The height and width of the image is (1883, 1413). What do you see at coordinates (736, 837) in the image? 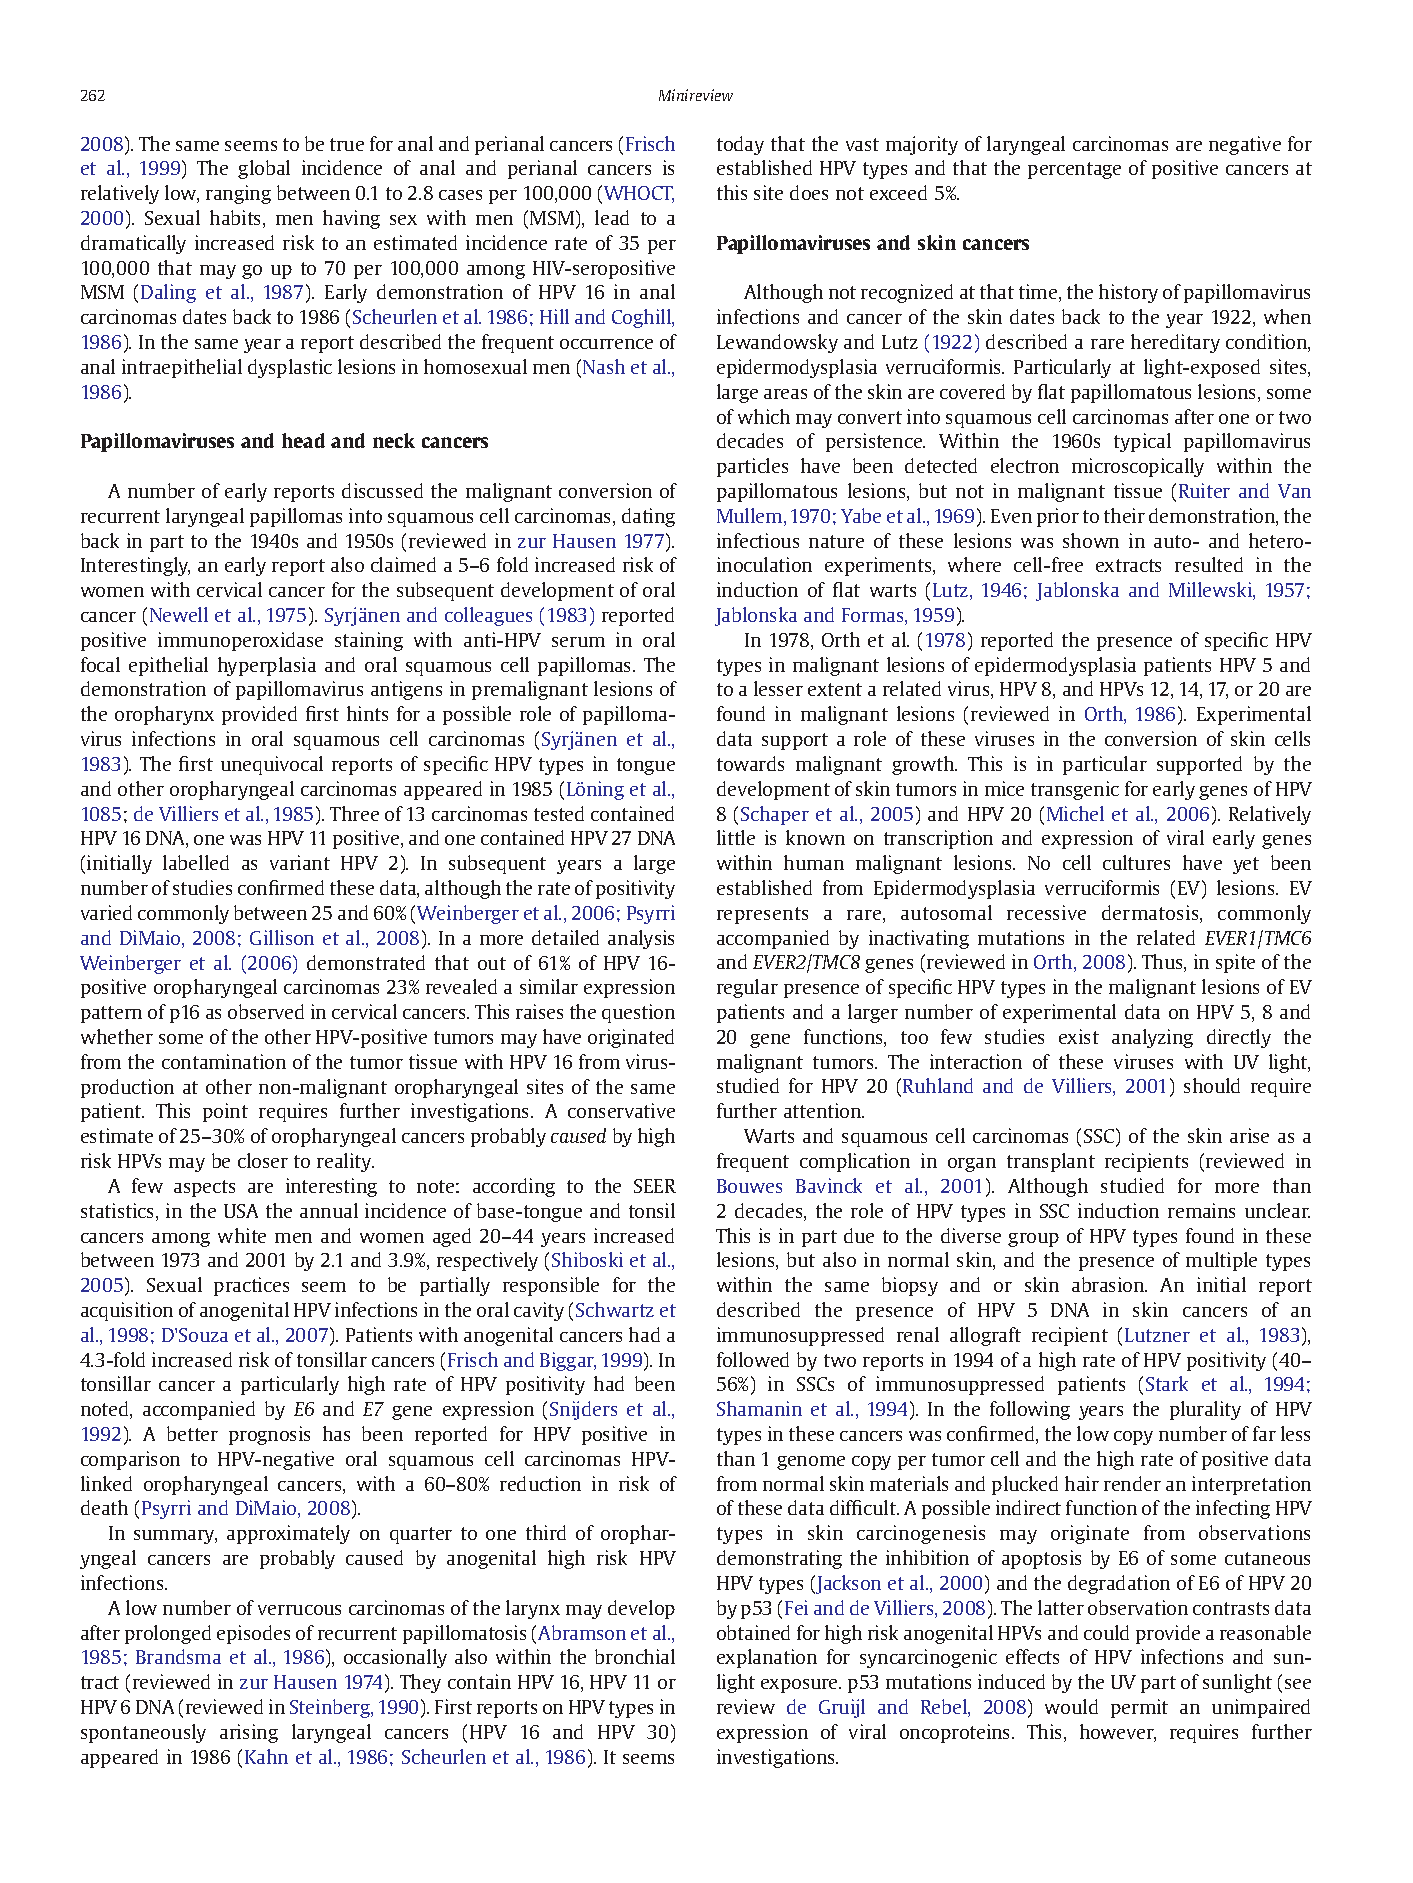
I see `little` at bounding box center [736, 837].
